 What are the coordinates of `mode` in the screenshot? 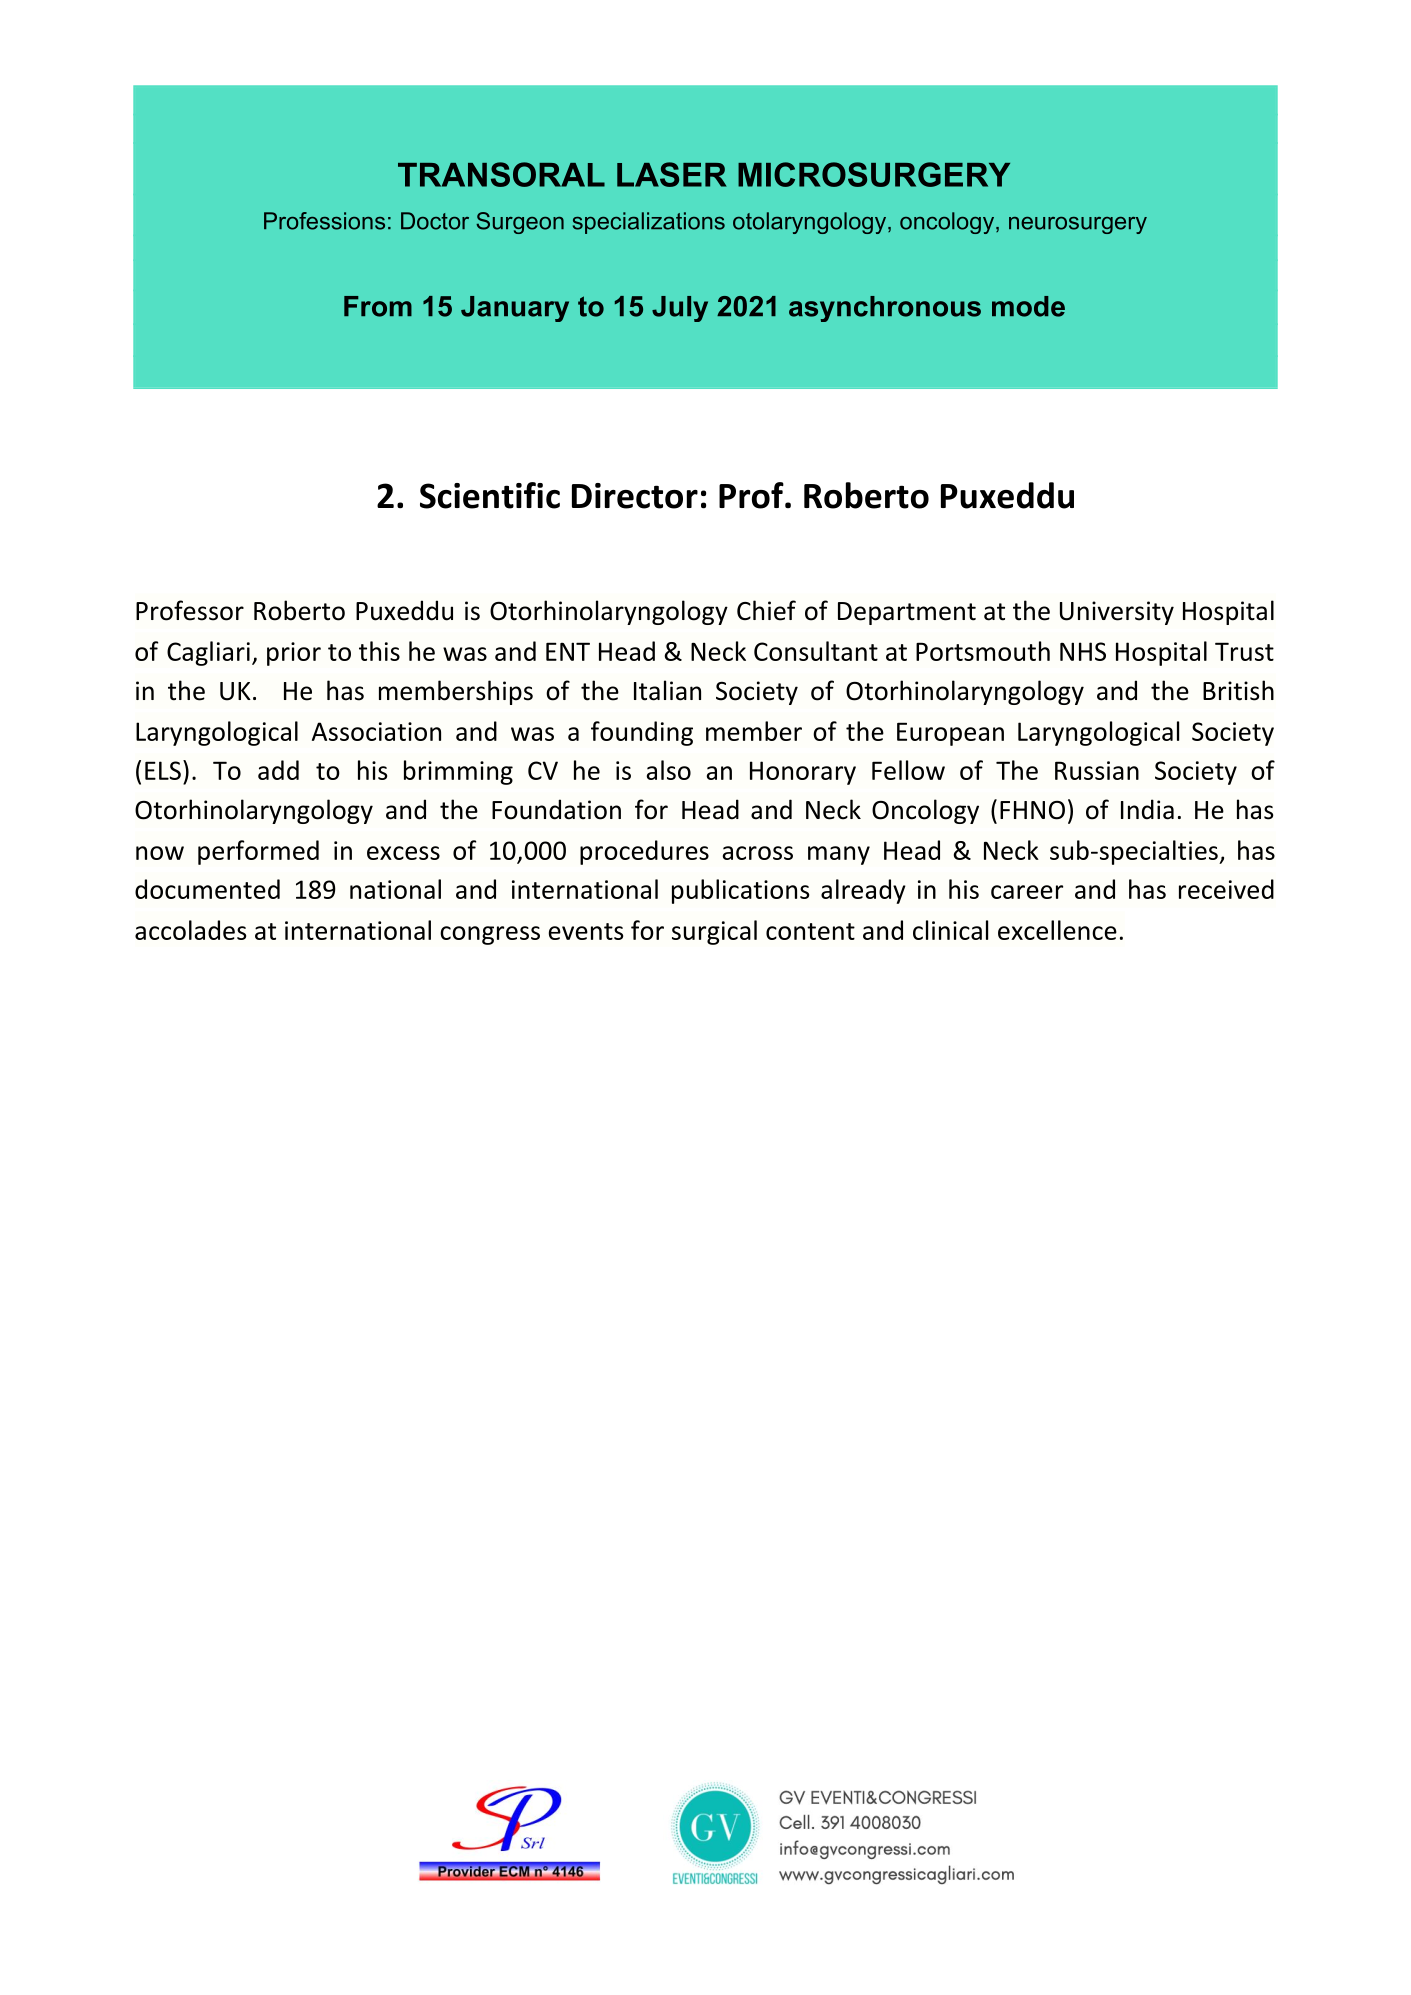 It's located at (1028, 306).
